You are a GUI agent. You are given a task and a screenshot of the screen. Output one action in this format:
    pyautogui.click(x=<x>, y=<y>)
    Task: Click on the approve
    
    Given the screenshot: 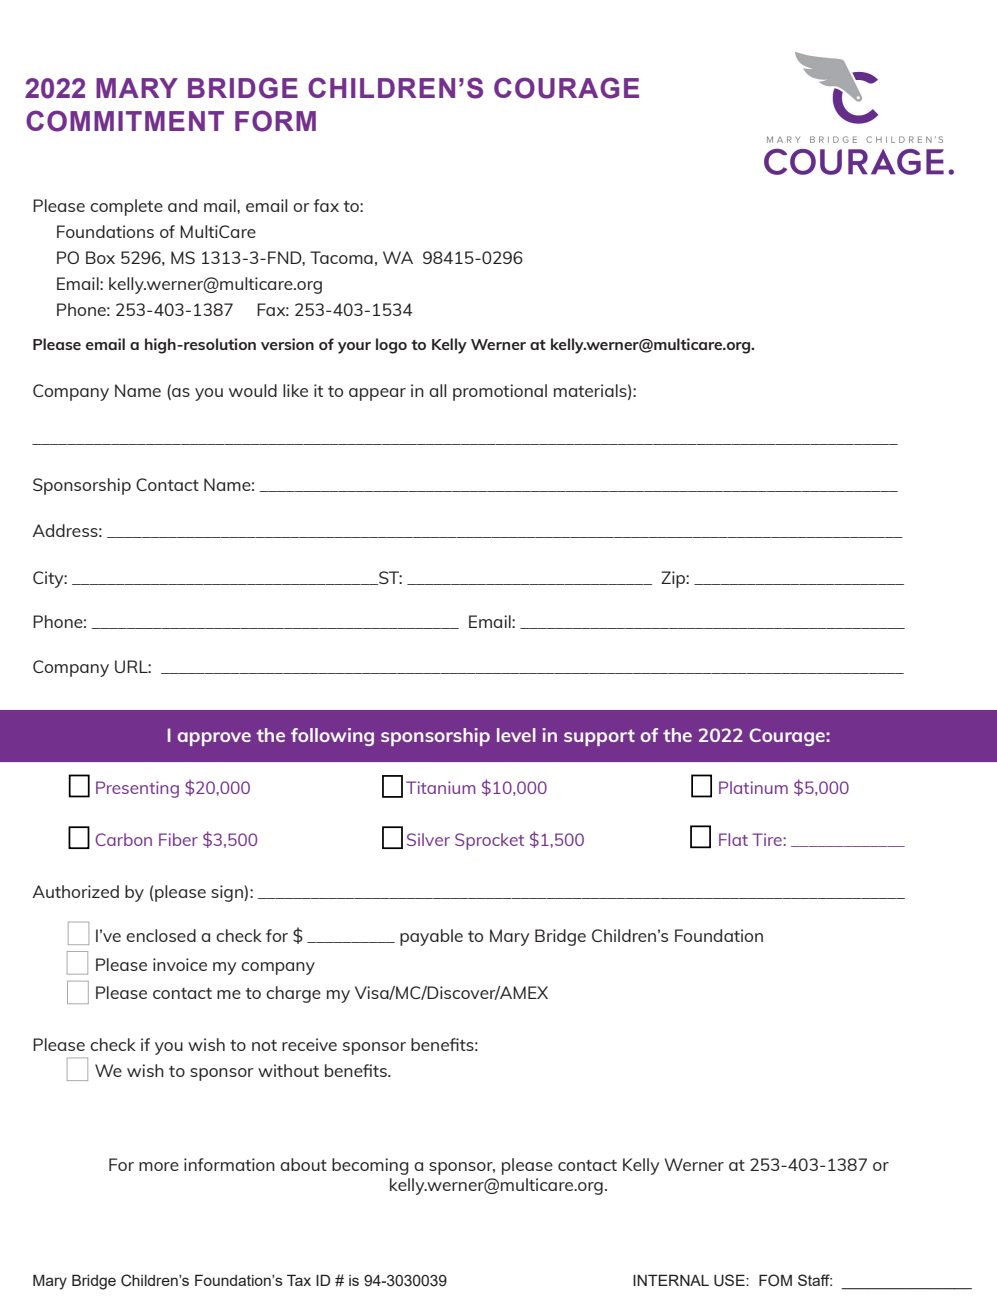 What is the action you would take?
    pyautogui.click(x=214, y=739)
